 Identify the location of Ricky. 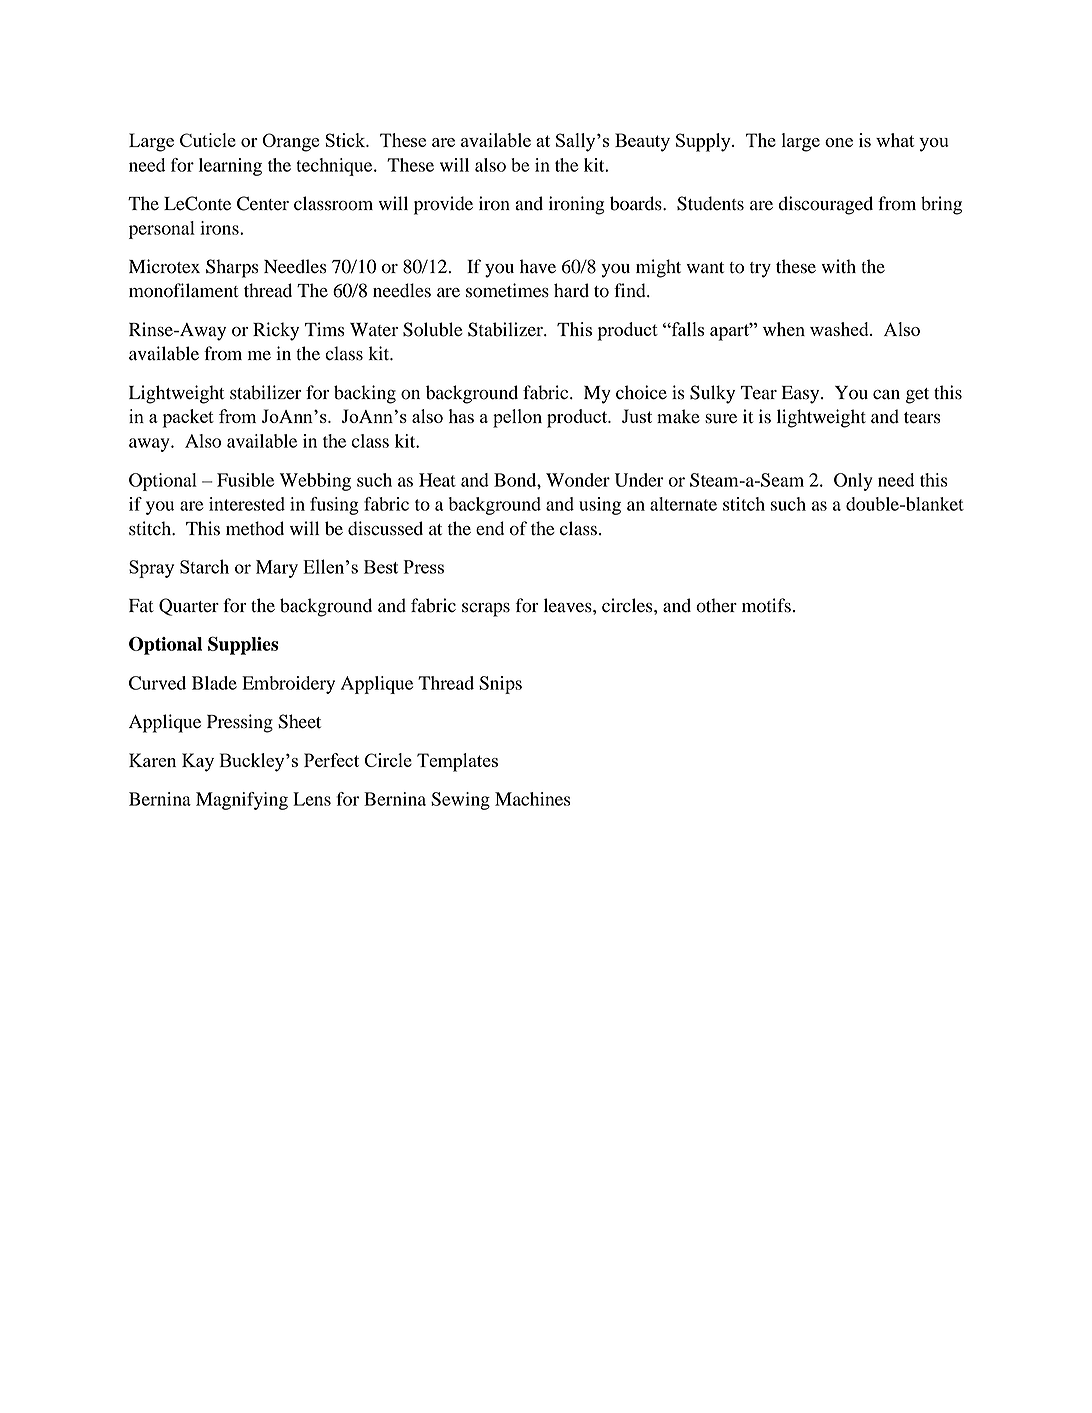
(276, 331).
